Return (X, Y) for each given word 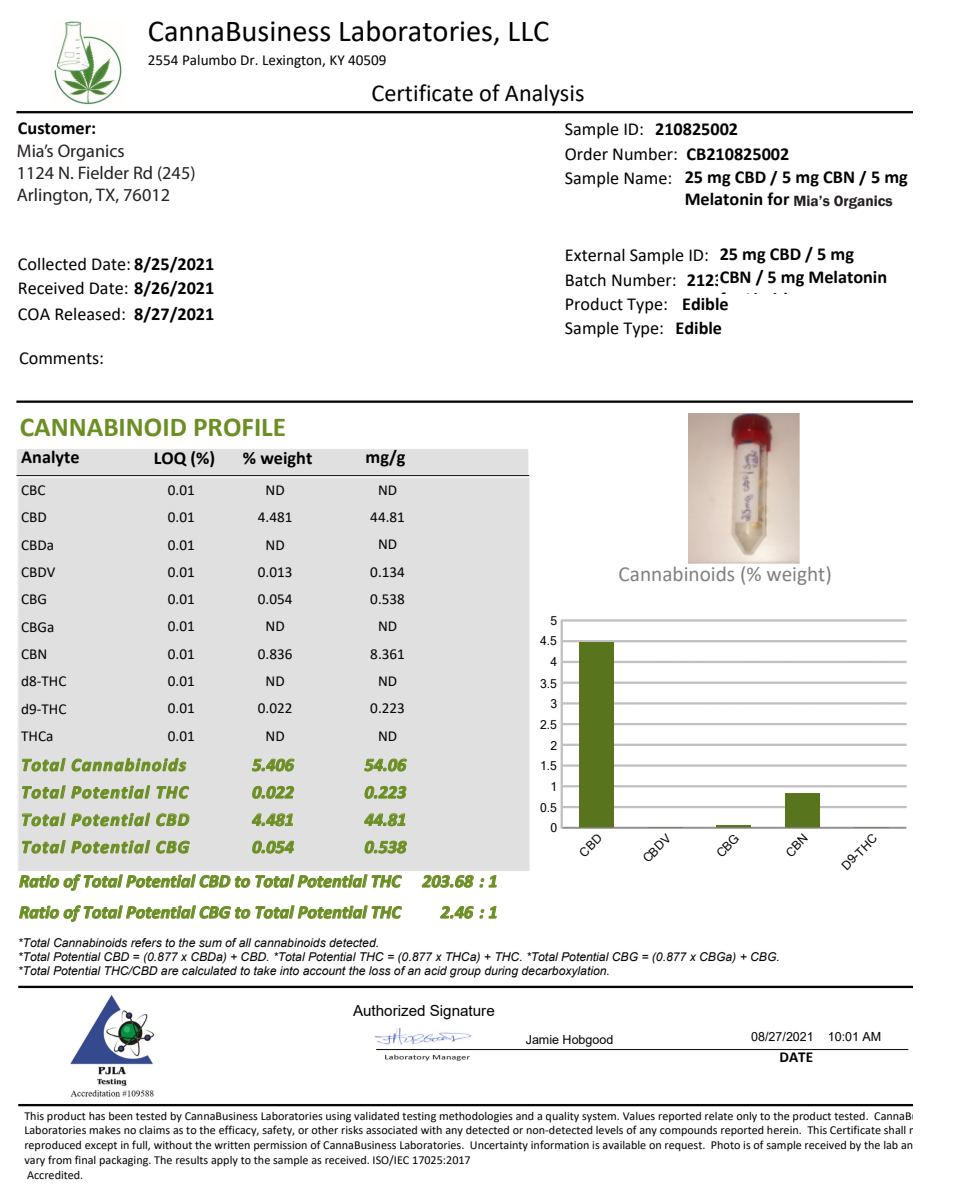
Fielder (104, 172)
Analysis (544, 95)
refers (146, 942)
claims (154, 1130)
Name (645, 178)
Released (87, 314)
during (501, 972)
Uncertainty (499, 1146)
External (595, 255)
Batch (586, 280)
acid (435, 970)
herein (783, 1130)
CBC (33, 490)
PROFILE (240, 427)
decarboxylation (565, 972)
